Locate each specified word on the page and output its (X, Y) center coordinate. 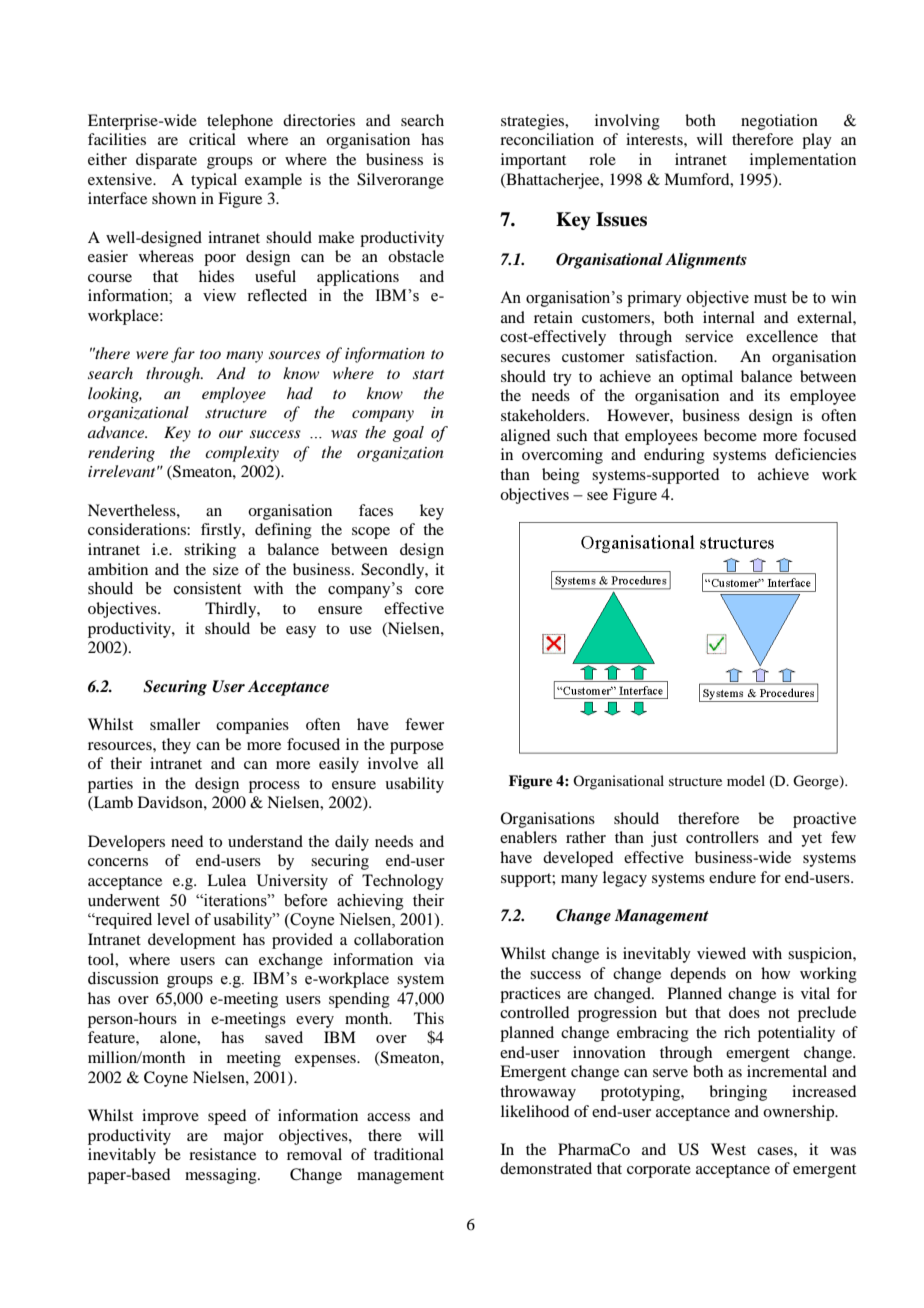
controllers (722, 837)
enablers (528, 837)
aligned (525, 437)
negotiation (779, 122)
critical (212, 139)
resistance (222, 1154)
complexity (242, 454)
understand (265, 841)
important (533, 161)
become (730, 435)
